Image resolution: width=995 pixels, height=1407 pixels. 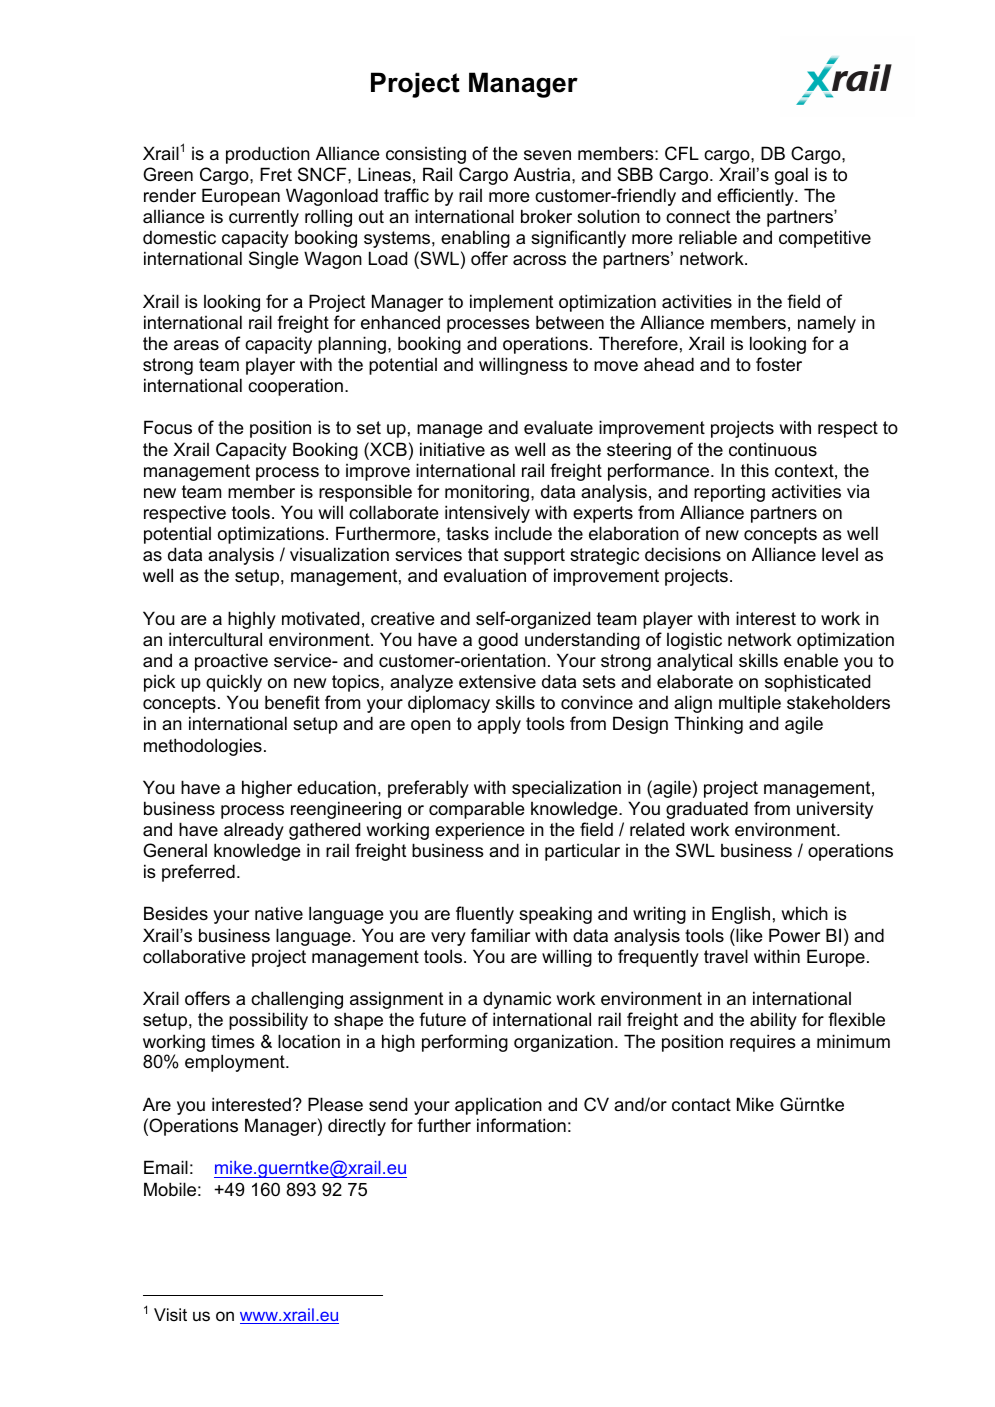 What do you see at coordinates (276, 174) in the screenshot?
I see `Fret` at bounding box center [276, 174].
